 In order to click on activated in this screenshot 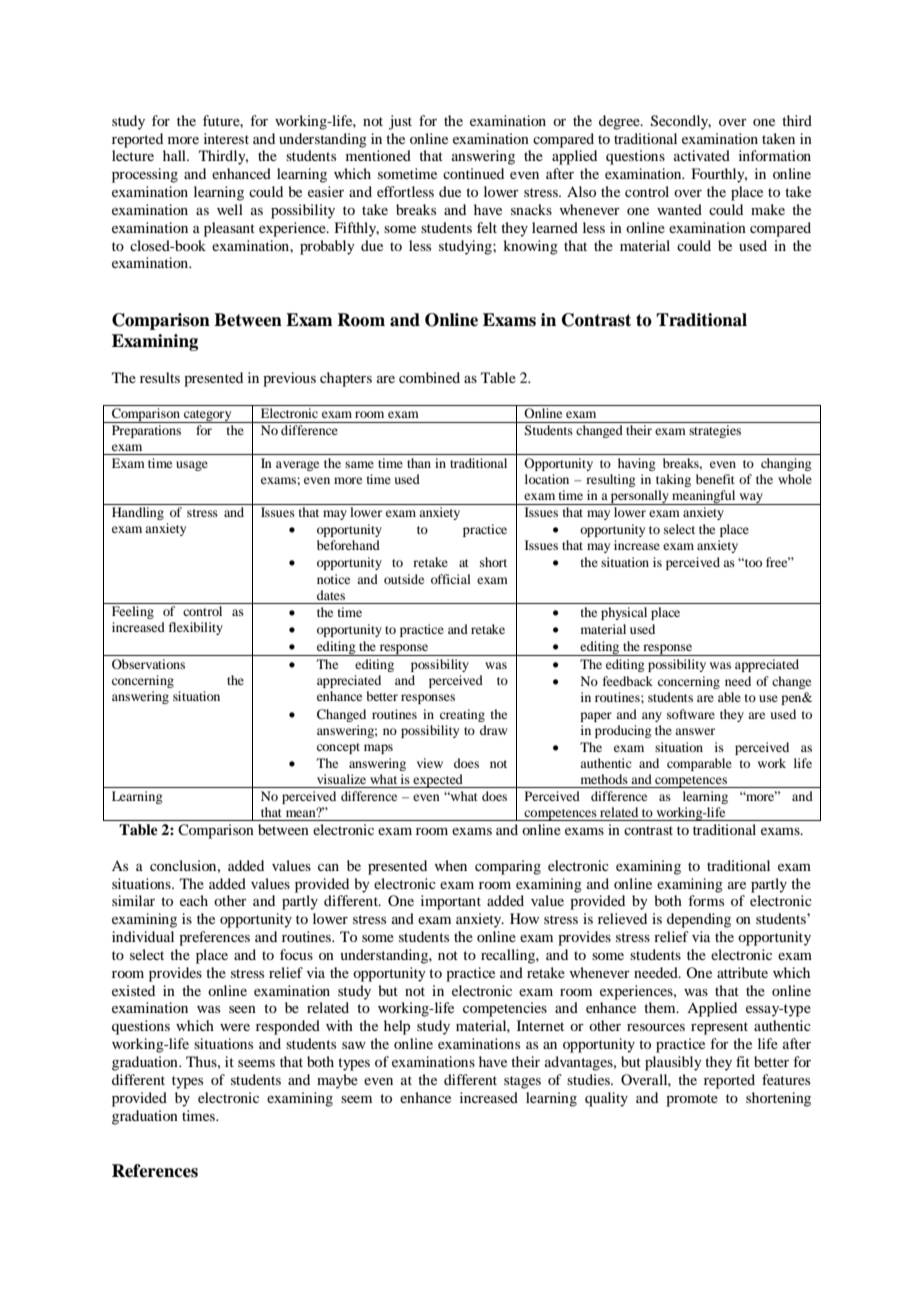, I will do `click(702, 155)`.
